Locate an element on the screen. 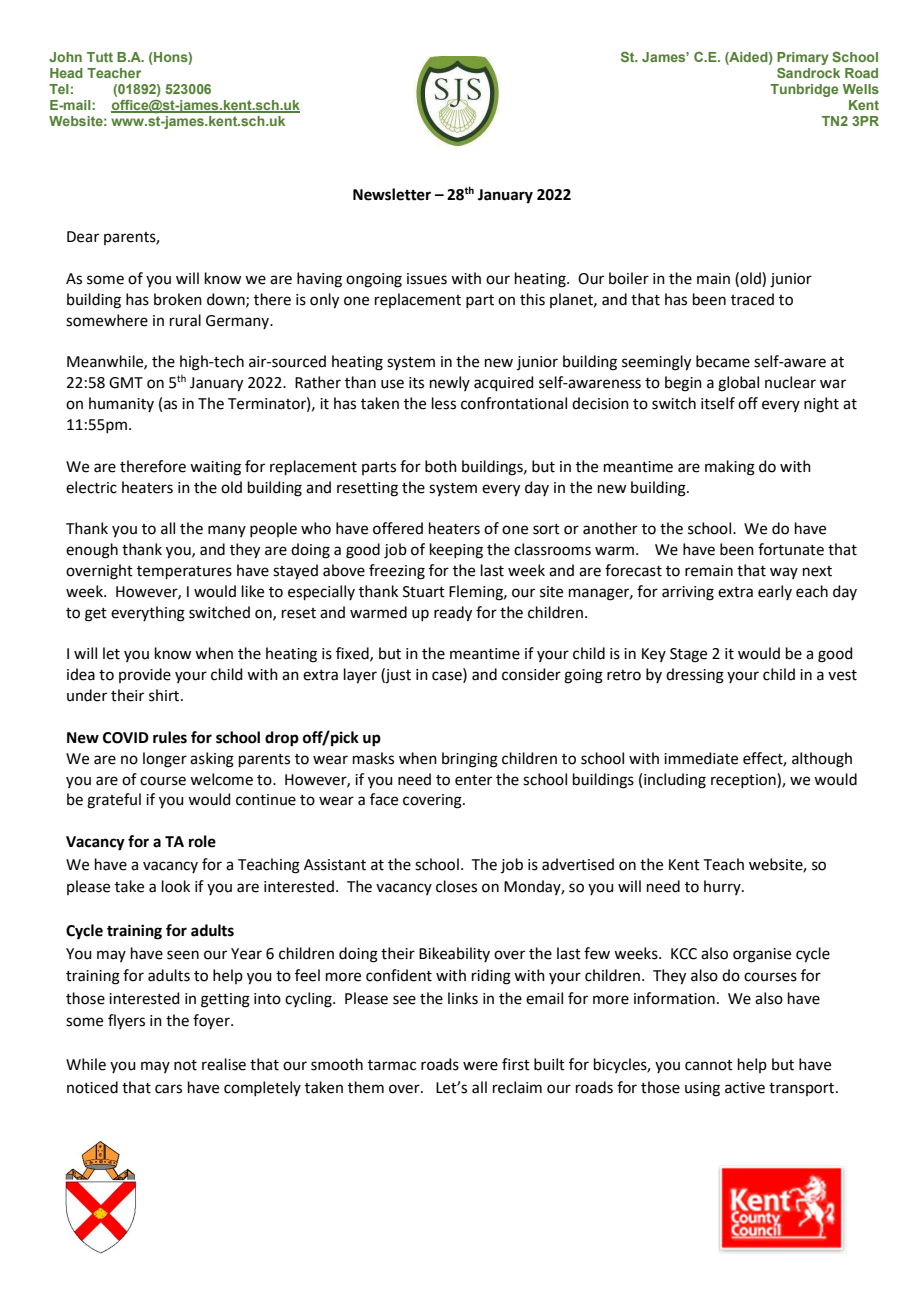  Tunbridge is located at coordinates (804, 90).
